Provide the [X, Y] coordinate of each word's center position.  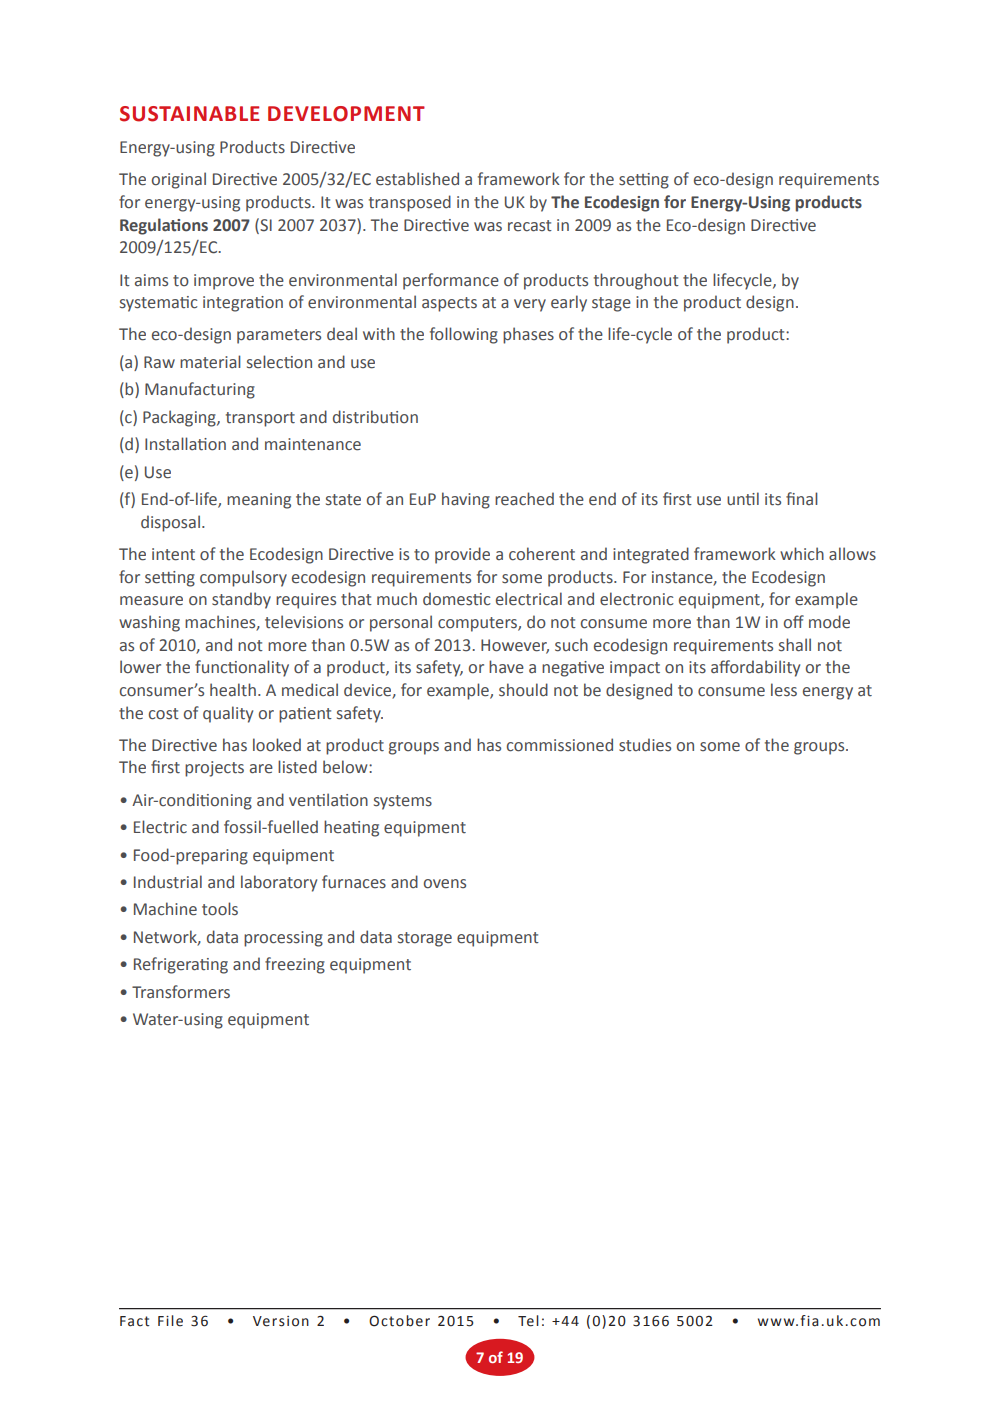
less [784, 690]
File [170, 1321]
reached [524, 499]
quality [228, 714]
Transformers [181, 992]
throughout [636, 281]
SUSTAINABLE [190, 114]
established [417, 179]
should [523, 690]
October [399, 1321]
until [743, 499]
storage [425, 939]
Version [281, 1321]
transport [260, 419]
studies [645, 745]
